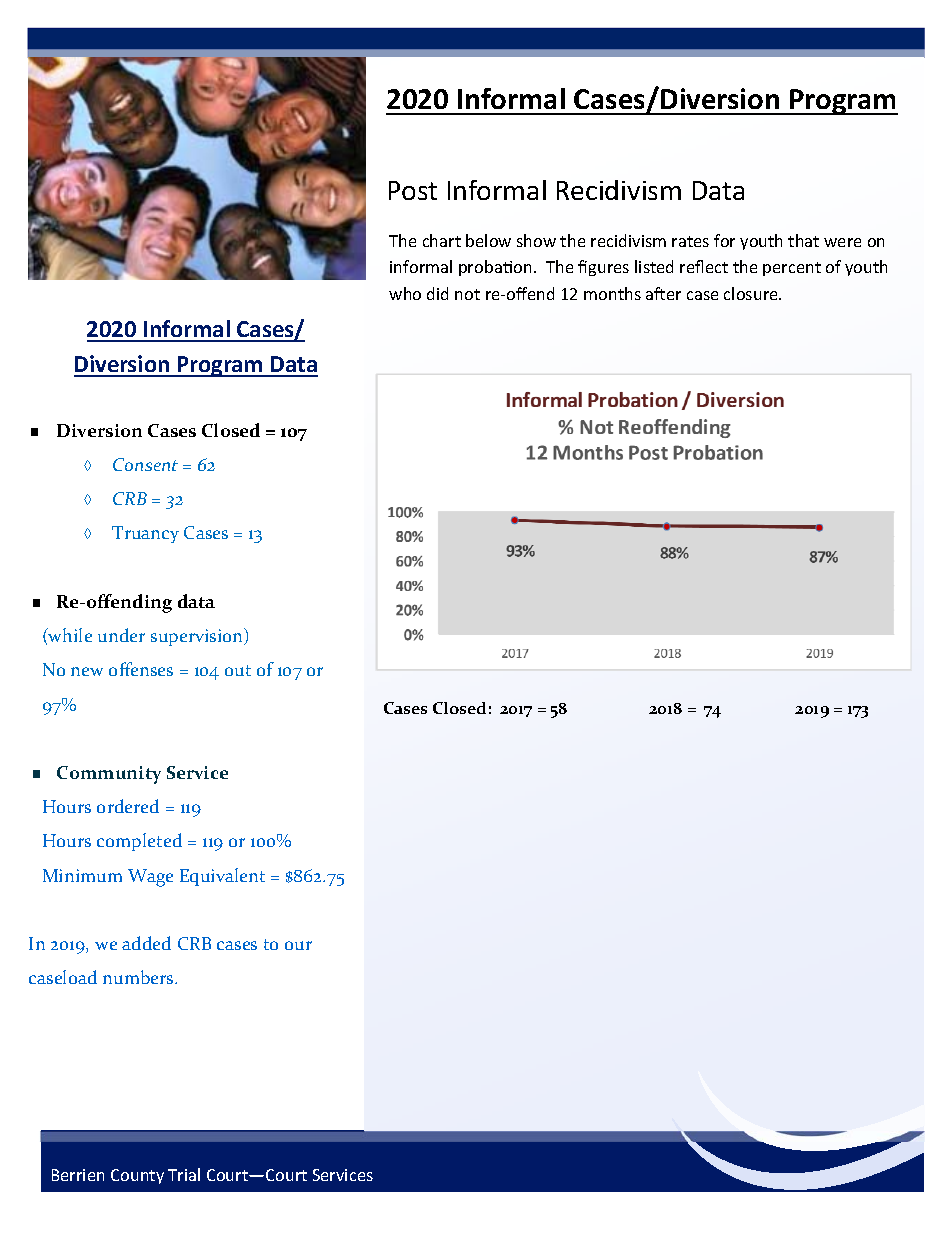 This image has width=952, height=1233. Describe the element at coordinates (184, 1174) in the image. I see `Trial` at that location.
